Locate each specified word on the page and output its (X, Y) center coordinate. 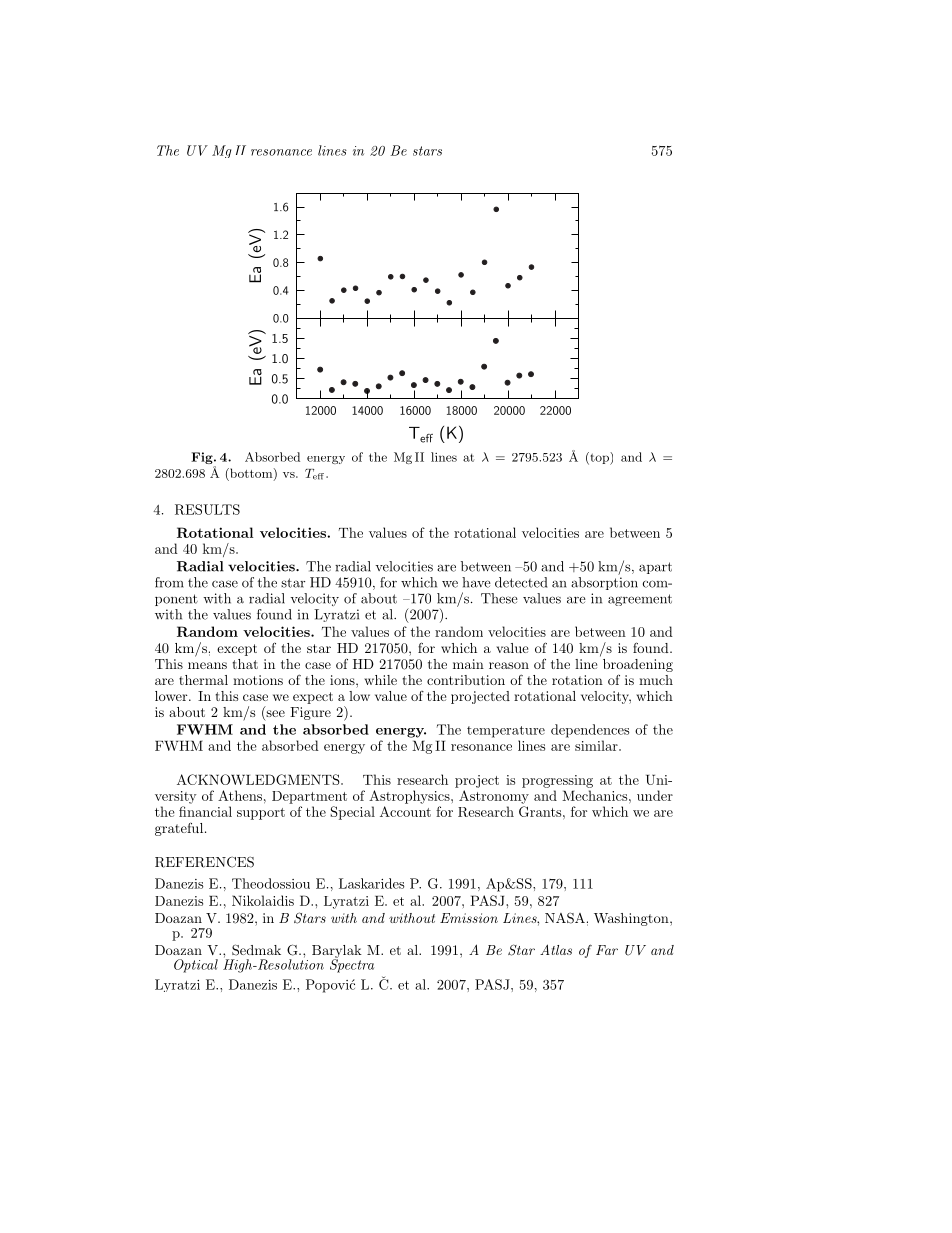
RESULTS (207, 509)
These (499, 598)
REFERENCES (204, 862)
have (476, 582)
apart (655, 568)
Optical (196, 966)
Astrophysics (410, 797)
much (656, 680)
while (380, 680)
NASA (565, 918)
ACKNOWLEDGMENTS (259, 779)
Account (405, 811)
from (169, 582)
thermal (203, 680)
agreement (640, 600)
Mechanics (596, 795)
